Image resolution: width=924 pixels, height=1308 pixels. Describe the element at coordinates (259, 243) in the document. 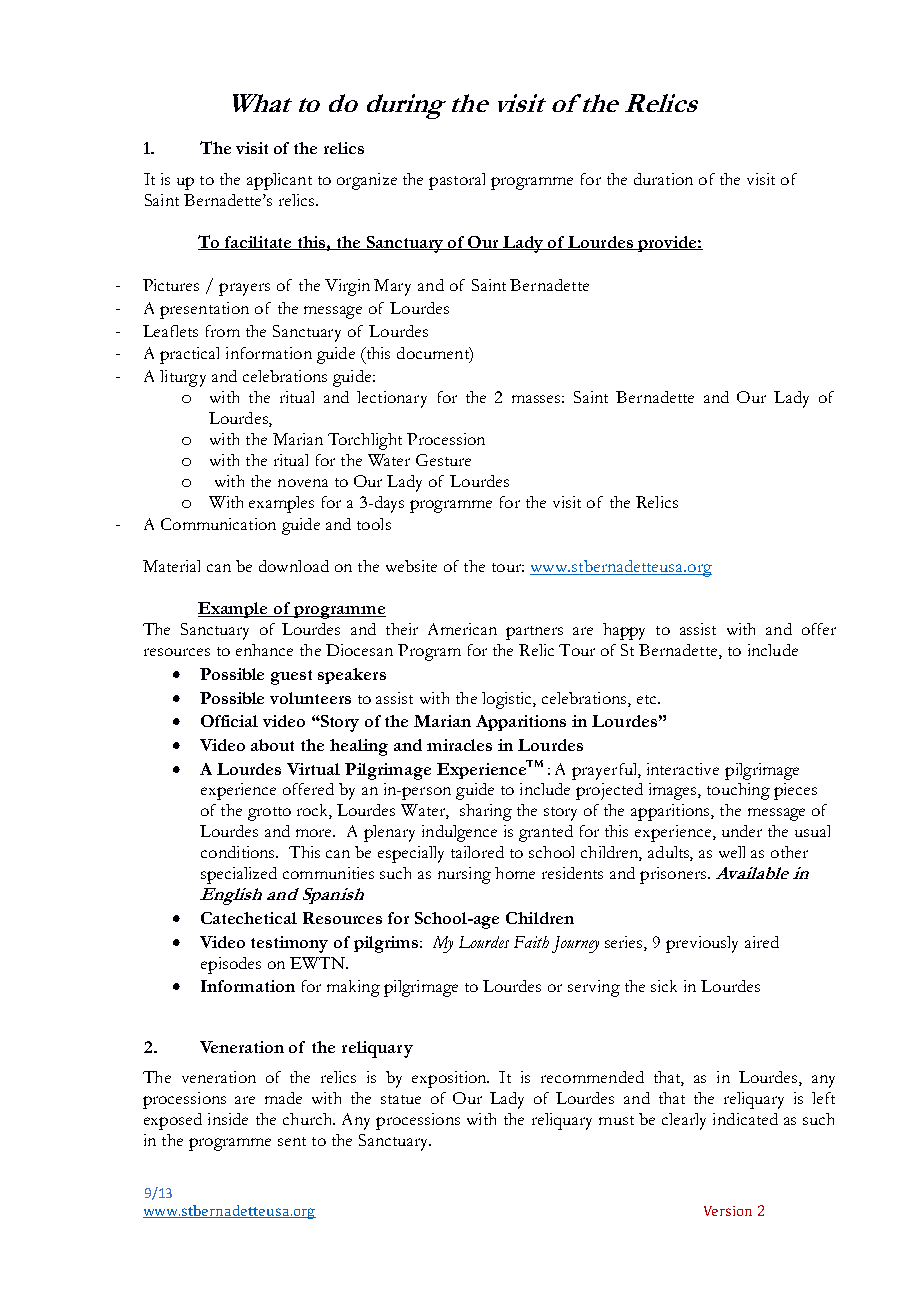

I see `facilitate` at that location.
